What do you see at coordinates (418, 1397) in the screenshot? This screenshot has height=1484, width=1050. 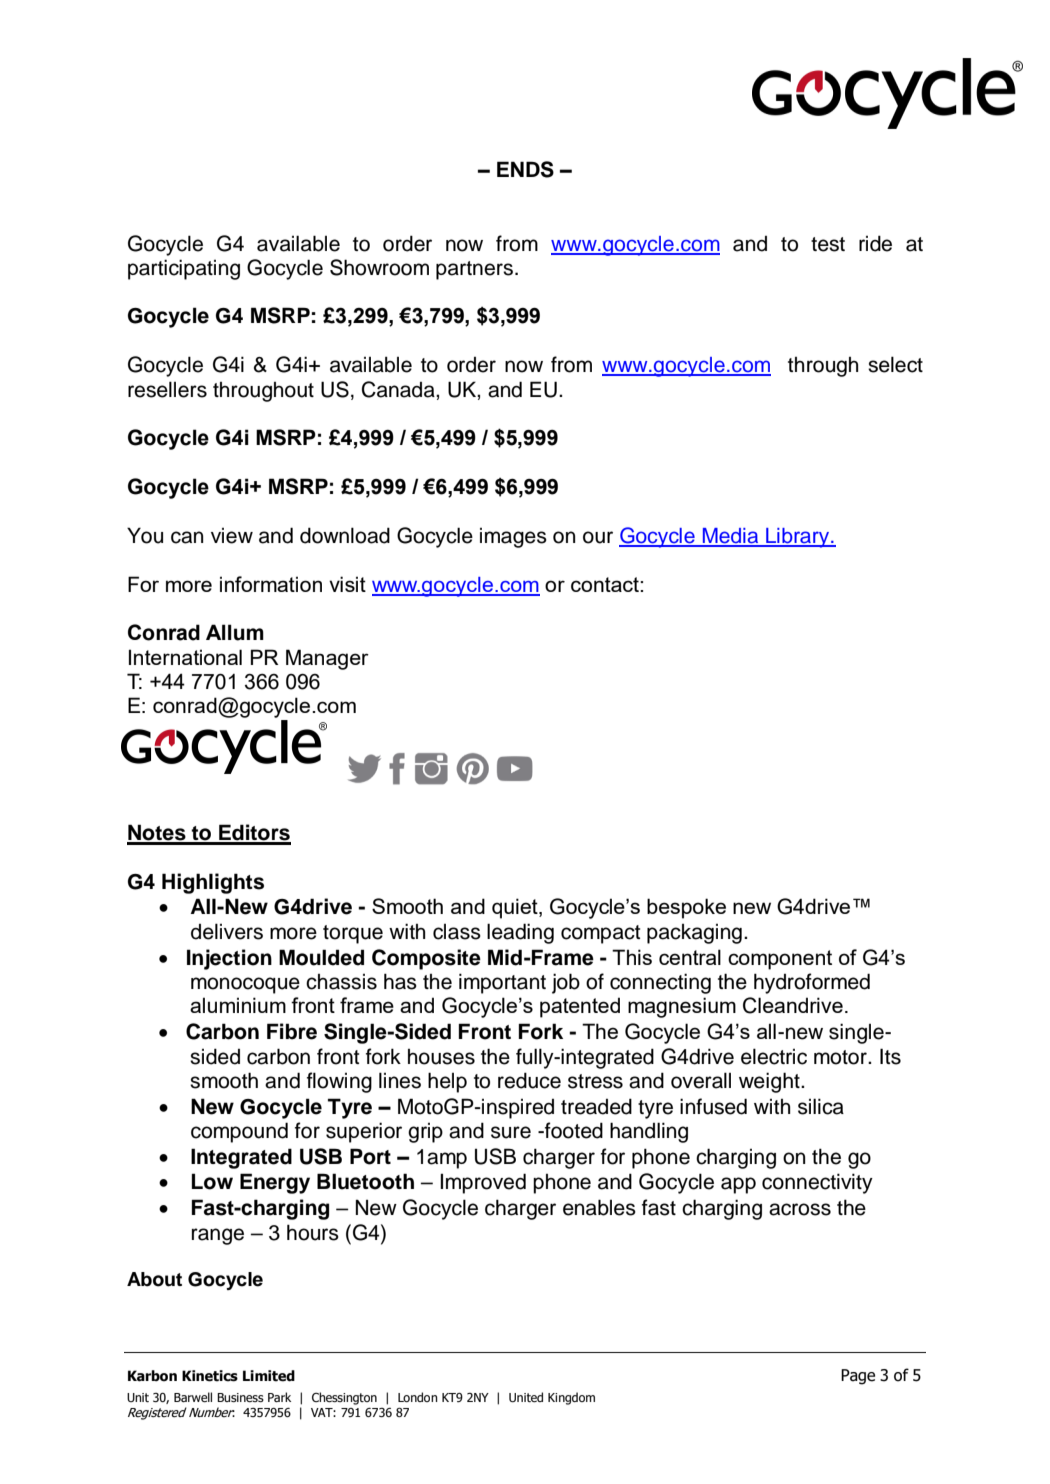 I see `London` at bounding box center [418, 1397].
